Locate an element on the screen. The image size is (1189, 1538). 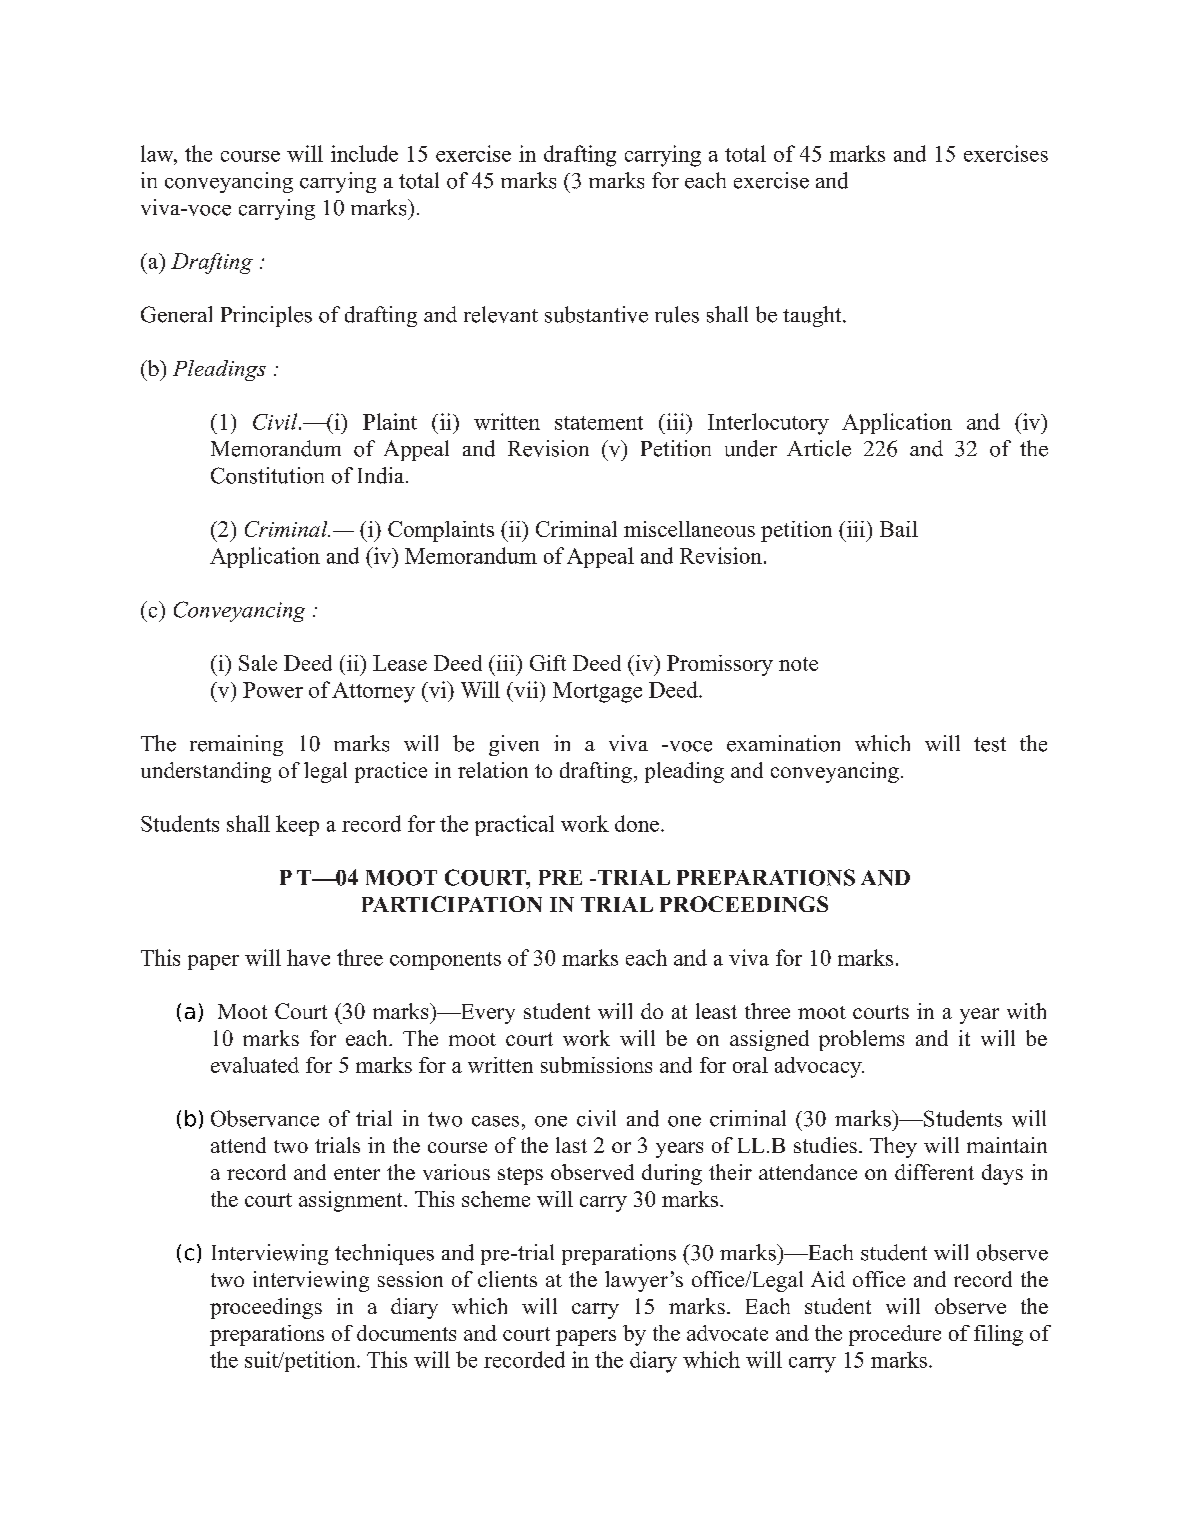
substantive is located at coordinates (596, 314).
